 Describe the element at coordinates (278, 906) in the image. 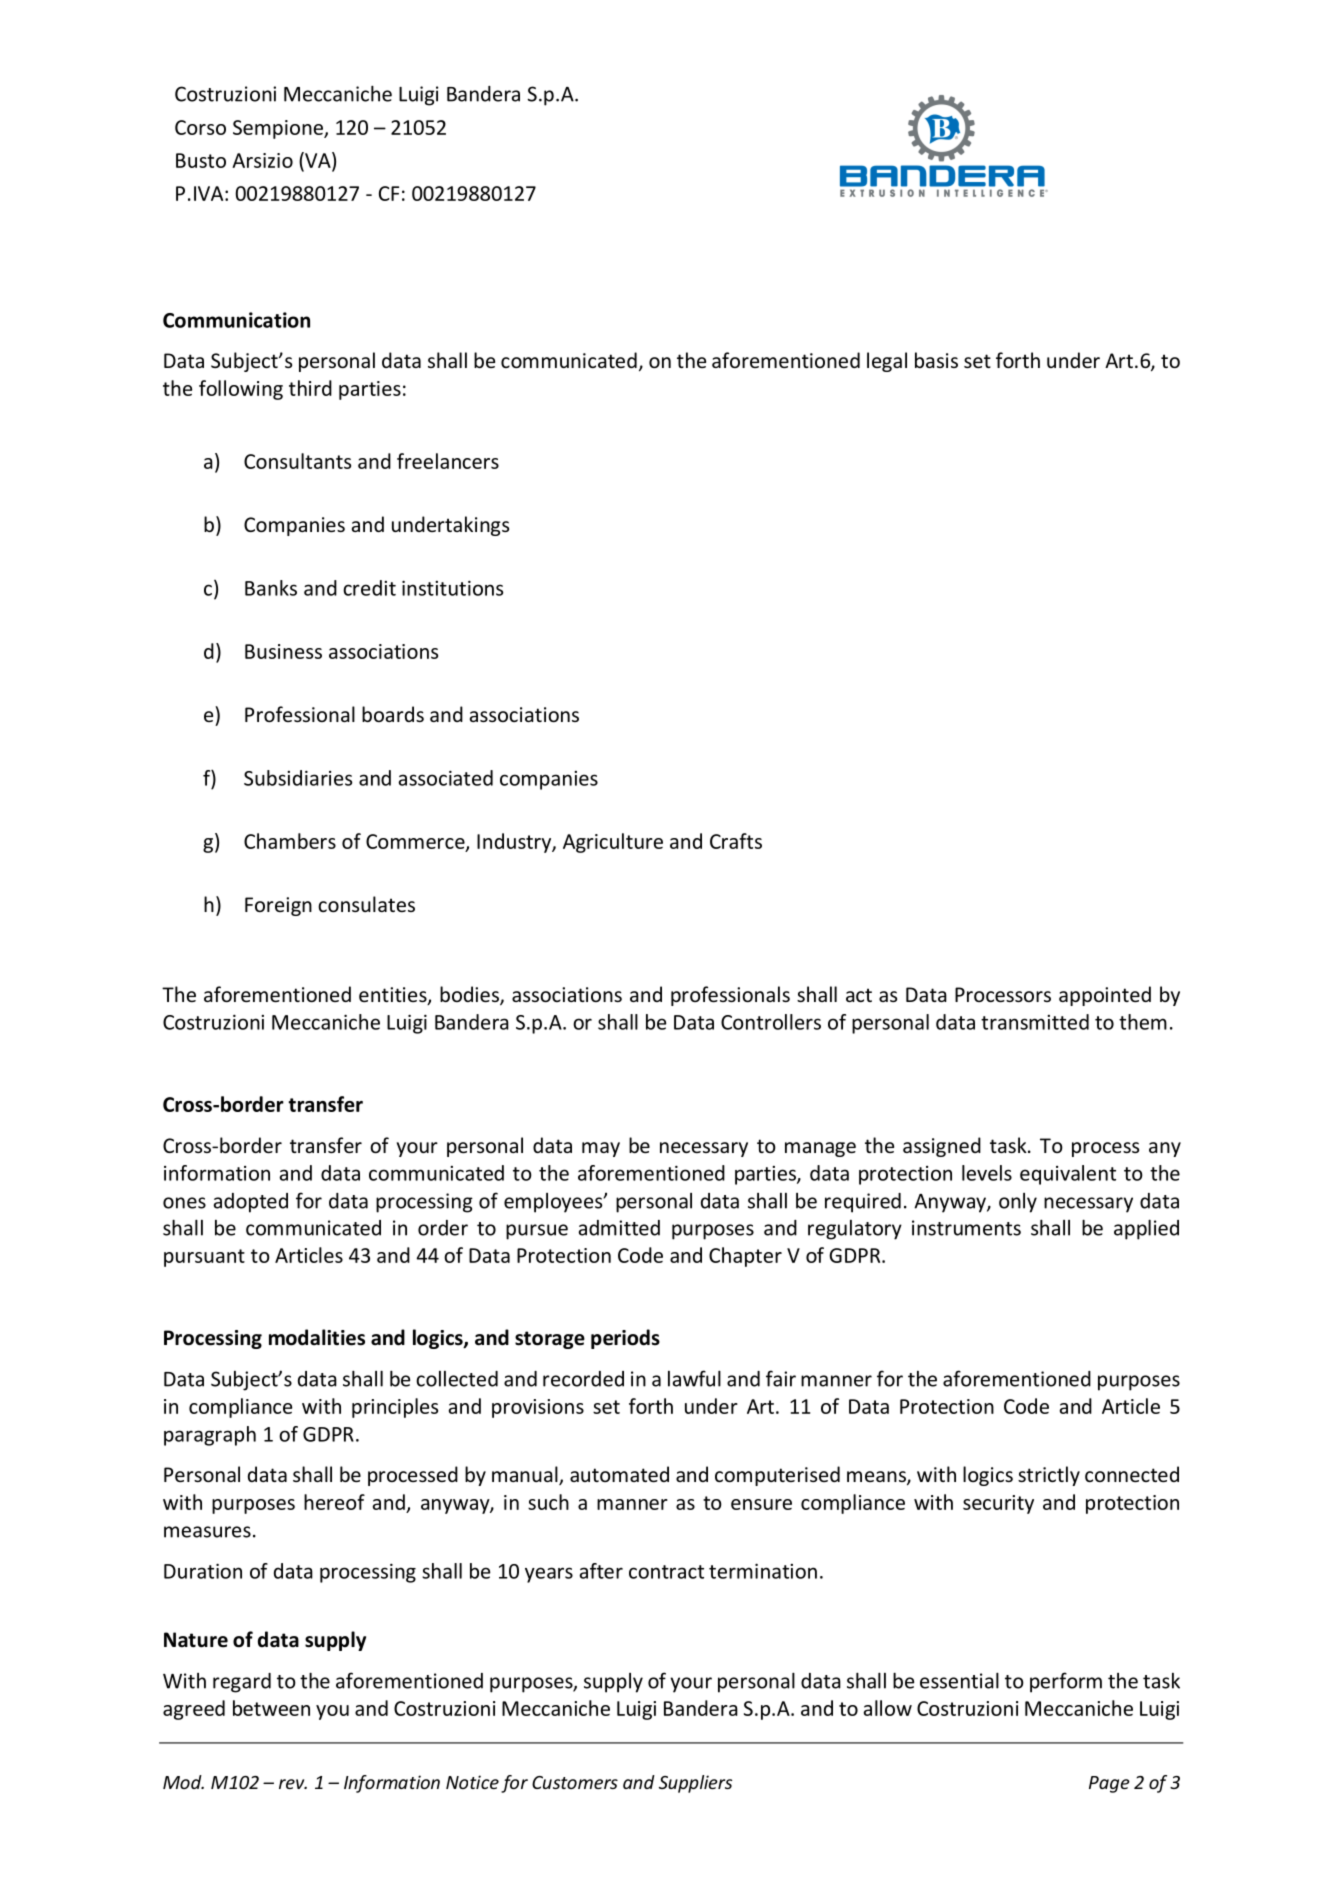

I see `Foreign` at that location.
